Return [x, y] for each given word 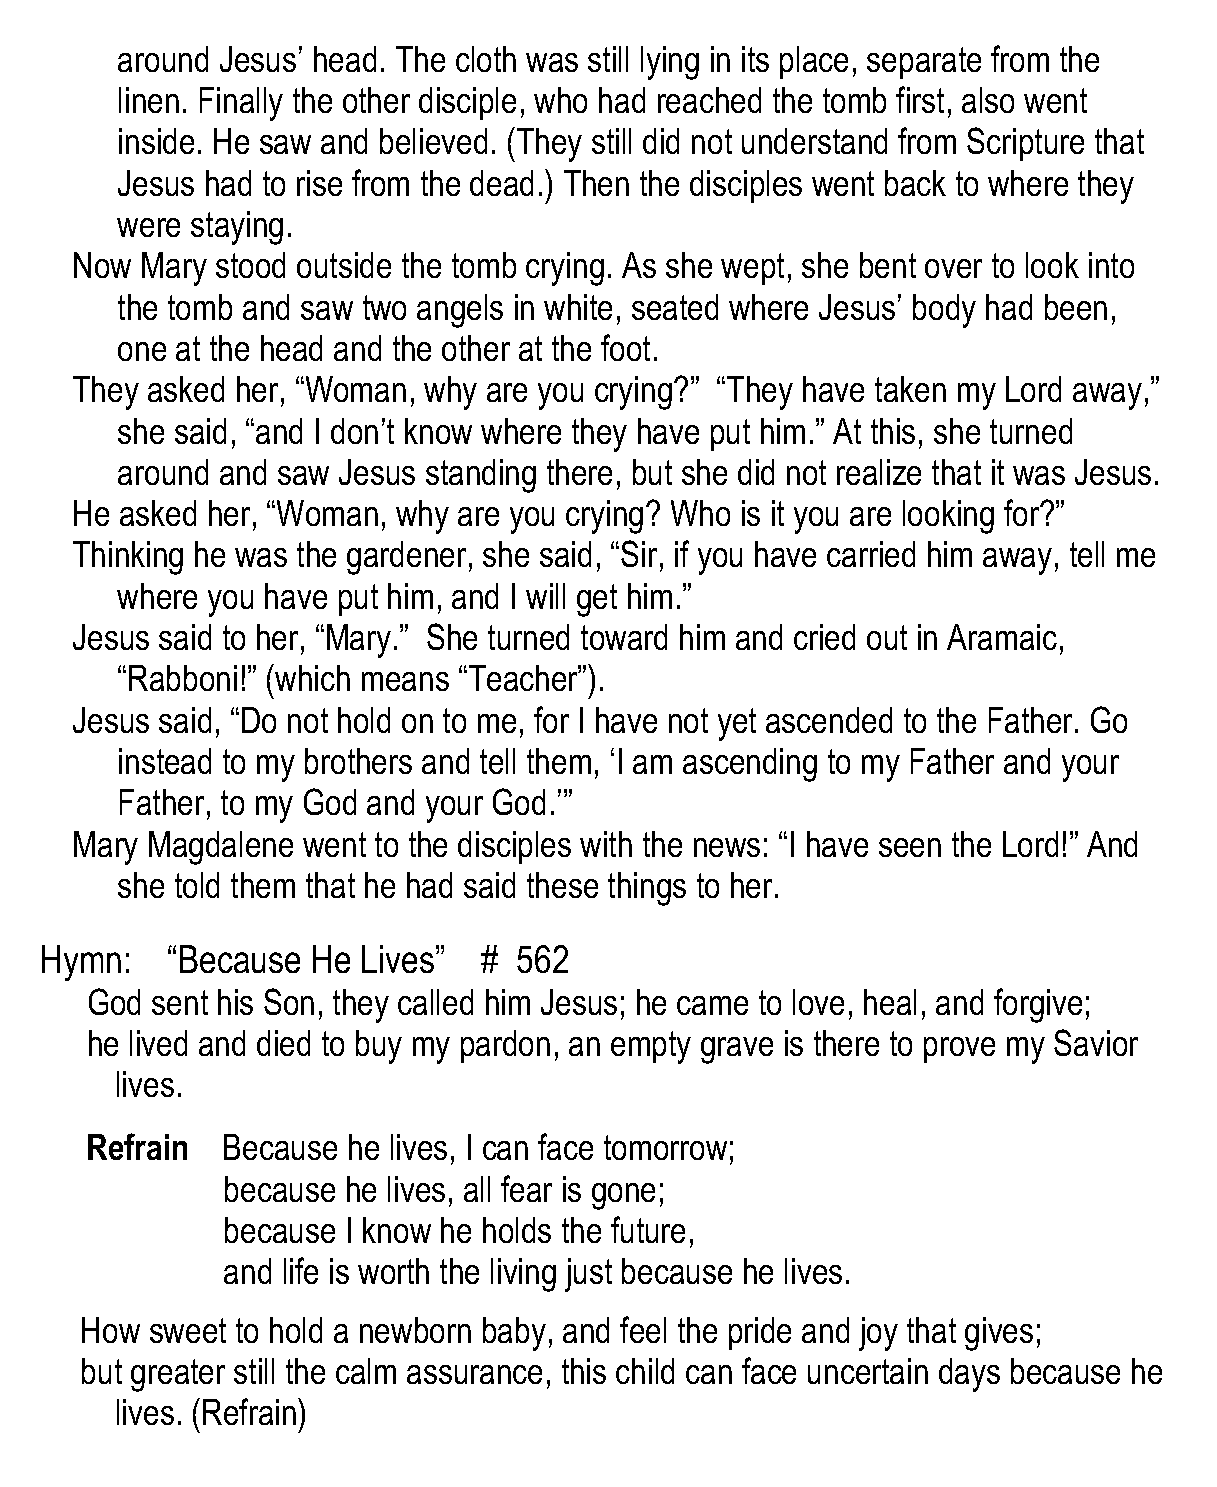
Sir [639, 553]
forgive [1038, 1005]
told [197, 885]
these [562, 885]
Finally [241, 104]
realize [879, 472]
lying [670, 63]
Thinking [128, 558]
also [988, 100]
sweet [188, 1330]
